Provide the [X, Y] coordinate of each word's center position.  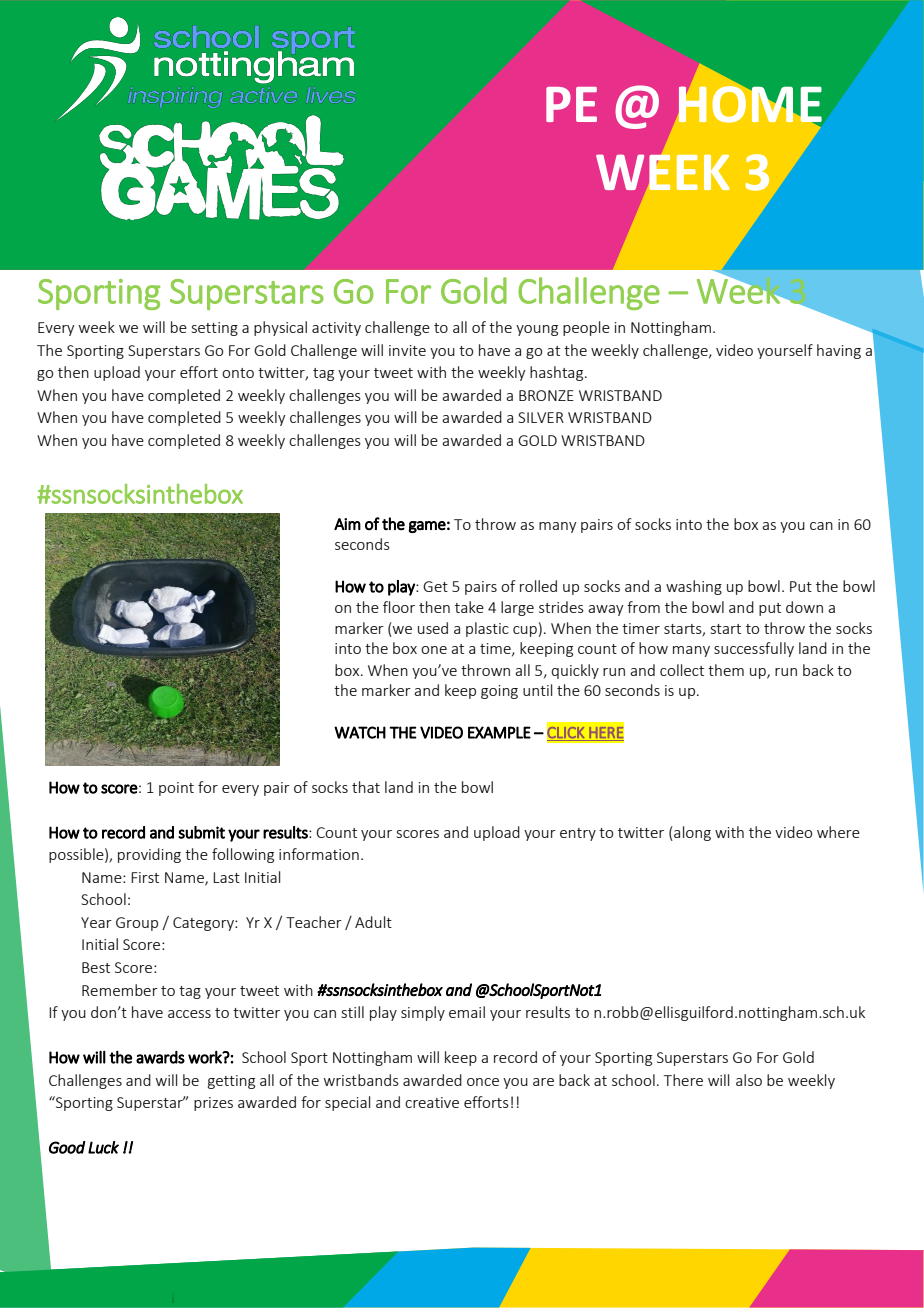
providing [149, 855]
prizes [213, 1104]
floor [399, 607]
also [749, 1080]
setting [215, 329]
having [839, 351]
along [691, 833]
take [469, 607]
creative [432, 1102]
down [804, 607]
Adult [373, 922]
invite [407, 350]
